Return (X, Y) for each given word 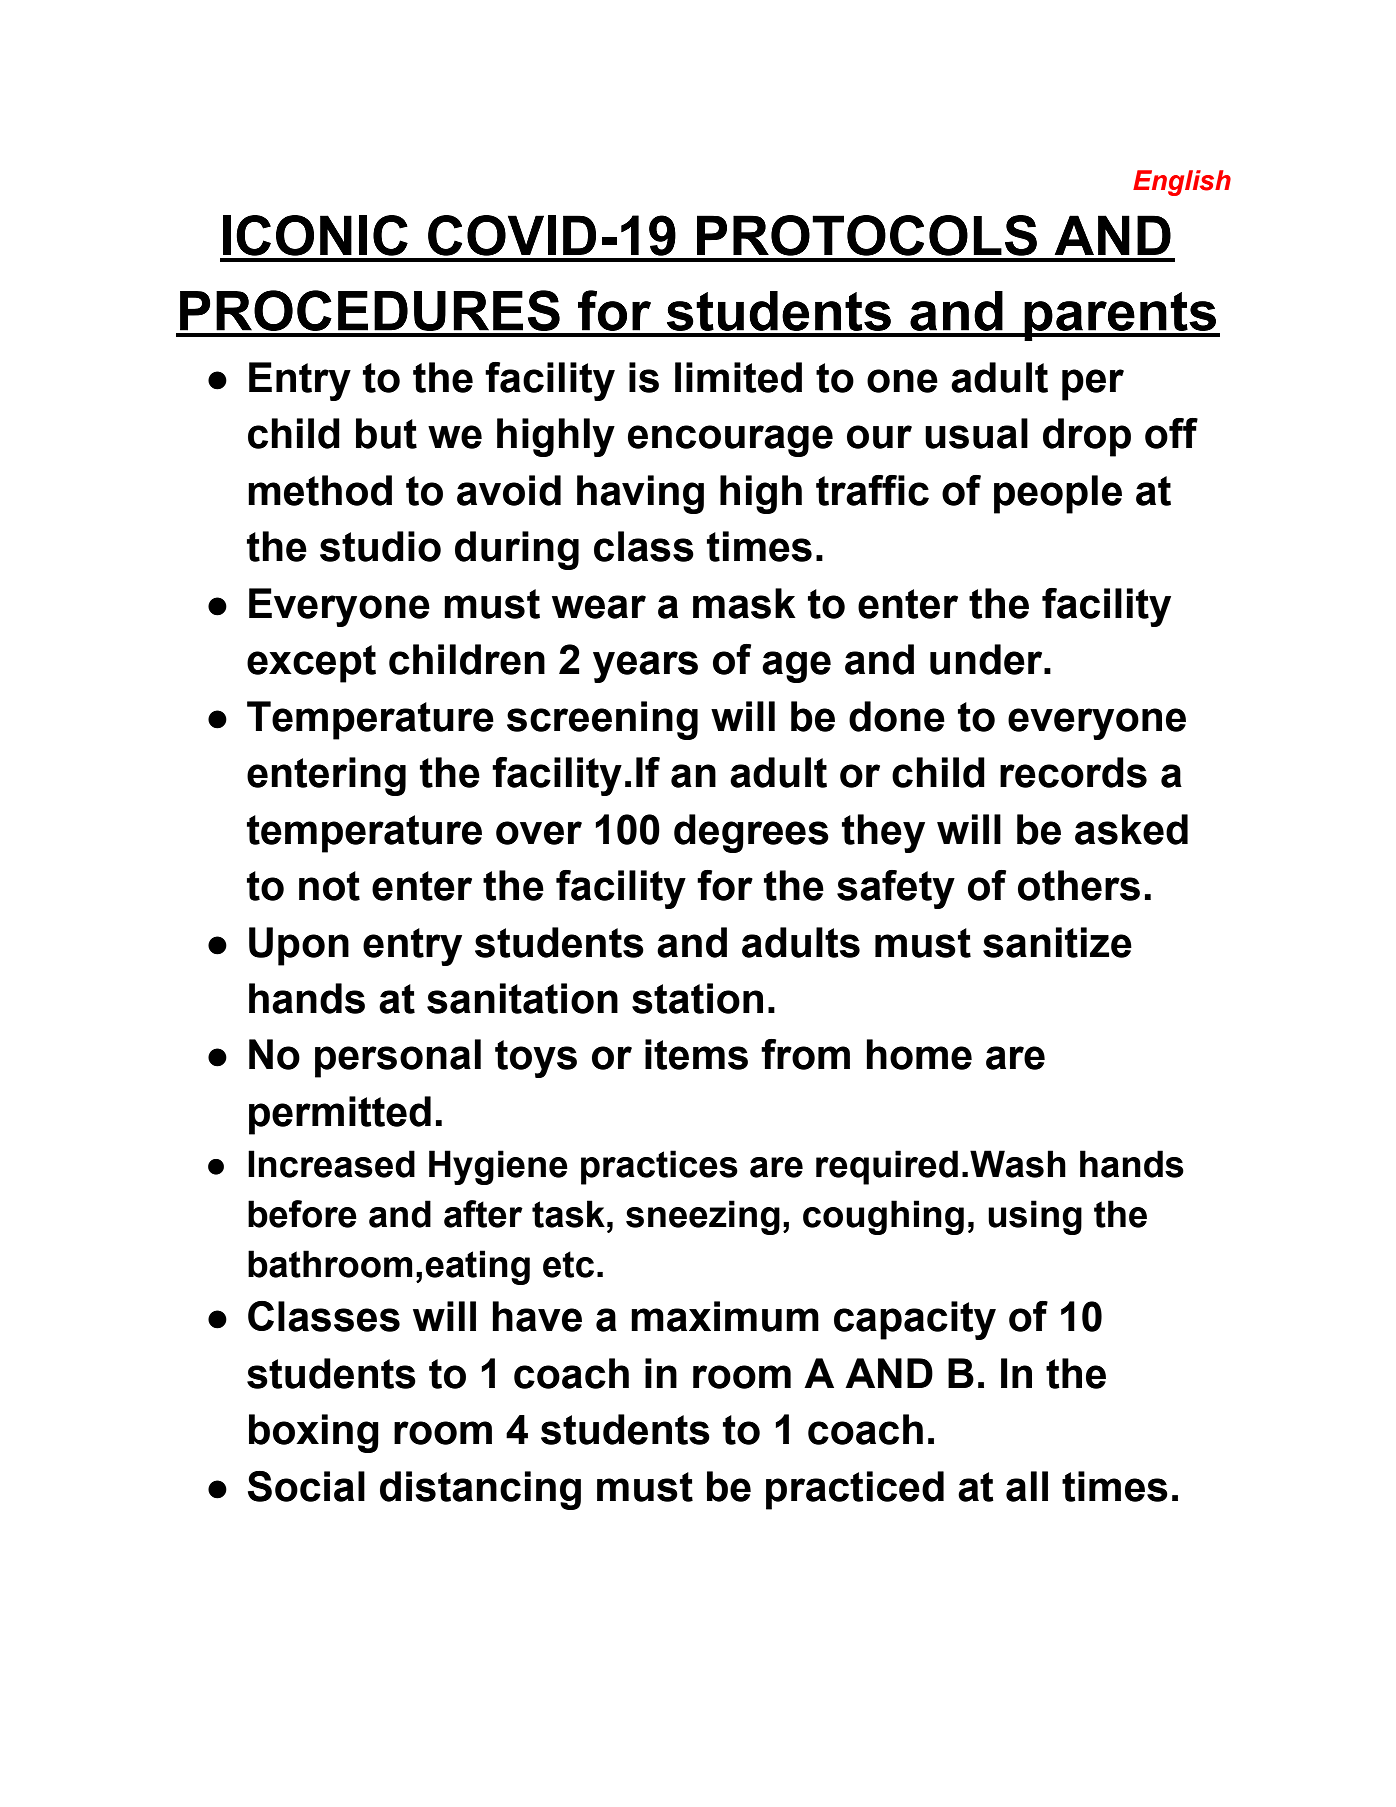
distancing (480, 1490)
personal (398, 1058)
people (1058, 494)
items (696, 1054)
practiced (855, 1490)
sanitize (1057, 942)
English (1182, 183)
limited (738, 377)
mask (744, 603)
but (386, 433)
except (311, 664)
